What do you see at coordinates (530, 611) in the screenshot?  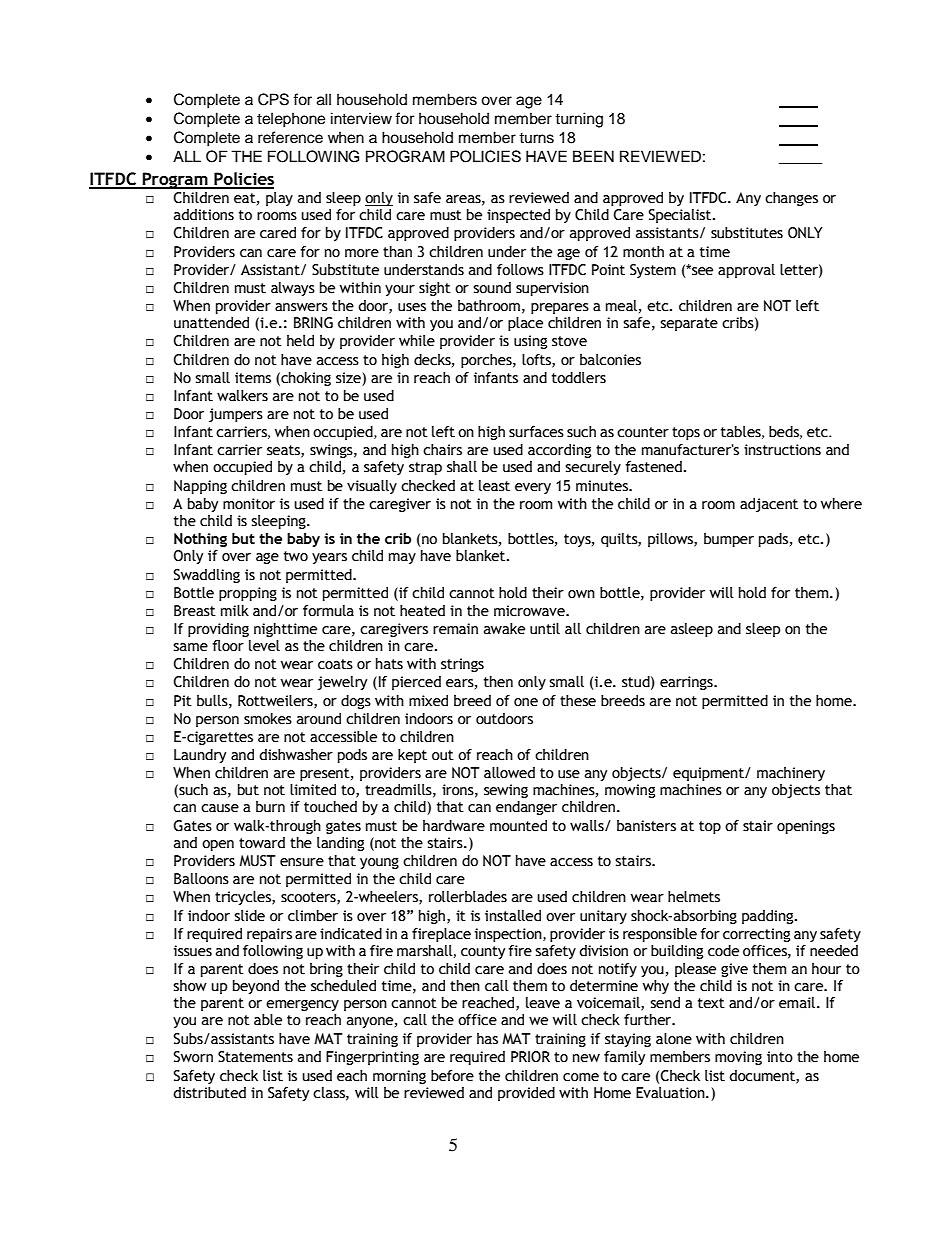 I see `microwave` at bounding box center [530, 611].
